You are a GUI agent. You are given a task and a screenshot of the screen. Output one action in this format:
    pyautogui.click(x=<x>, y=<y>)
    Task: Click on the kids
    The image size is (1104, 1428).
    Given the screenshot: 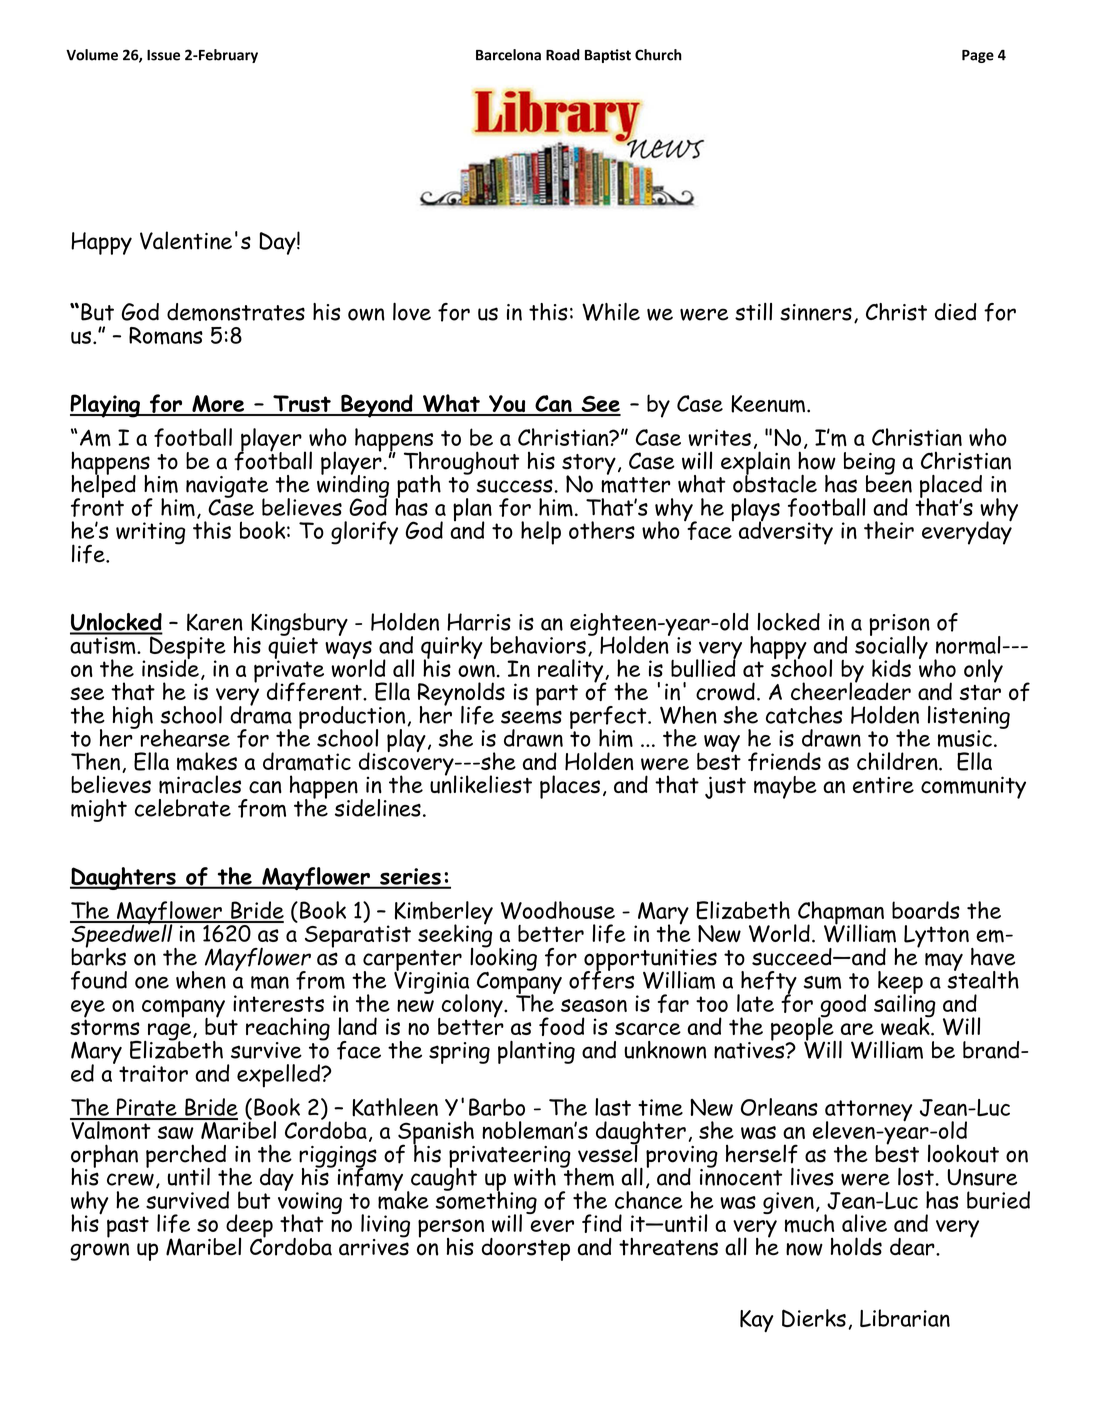 What is the action you would take?
    pyautogui.click(x=891, y=668)
